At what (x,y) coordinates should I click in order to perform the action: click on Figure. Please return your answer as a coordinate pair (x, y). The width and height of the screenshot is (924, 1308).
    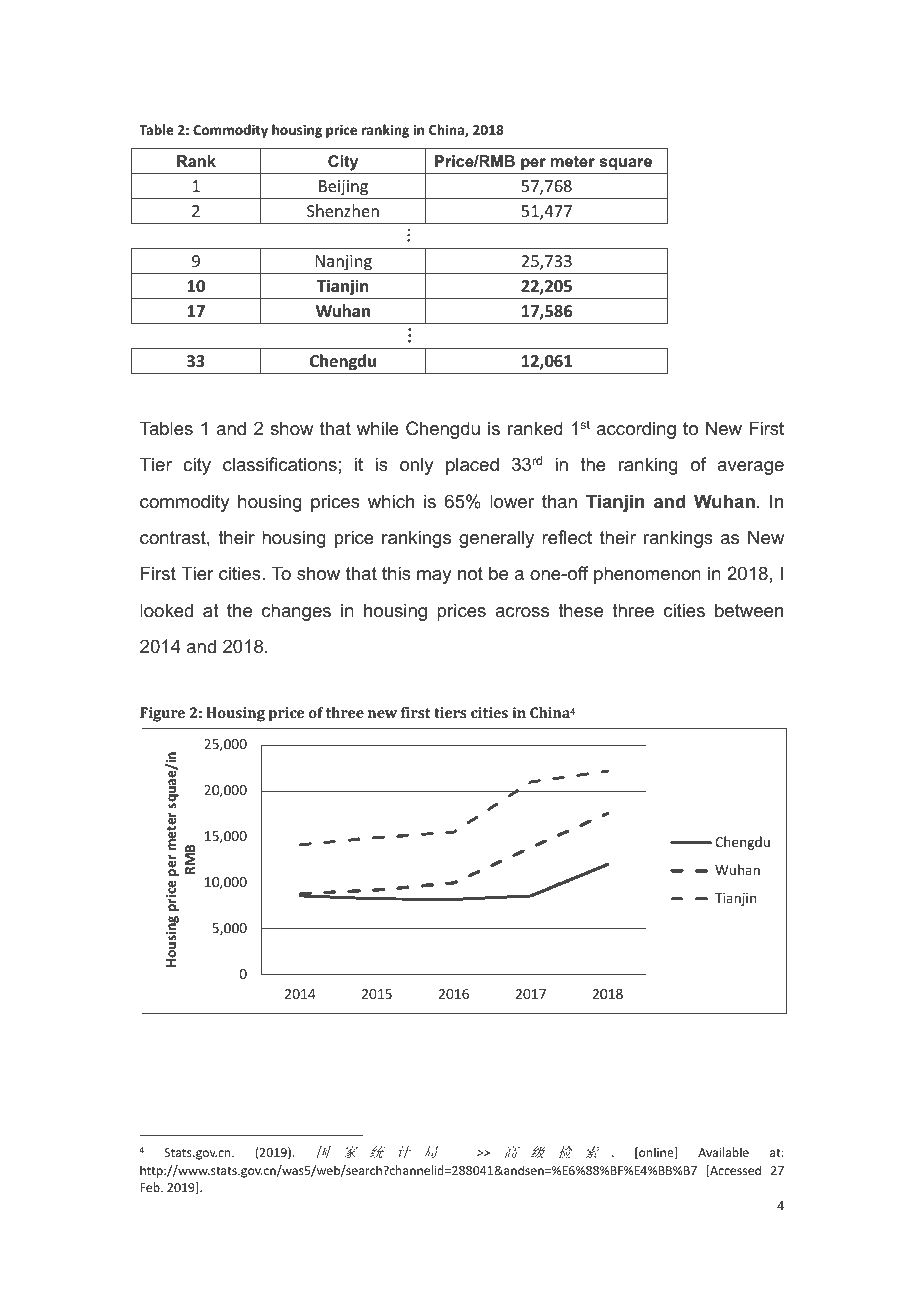
    Looking at the image, I should click on (162, 714).
